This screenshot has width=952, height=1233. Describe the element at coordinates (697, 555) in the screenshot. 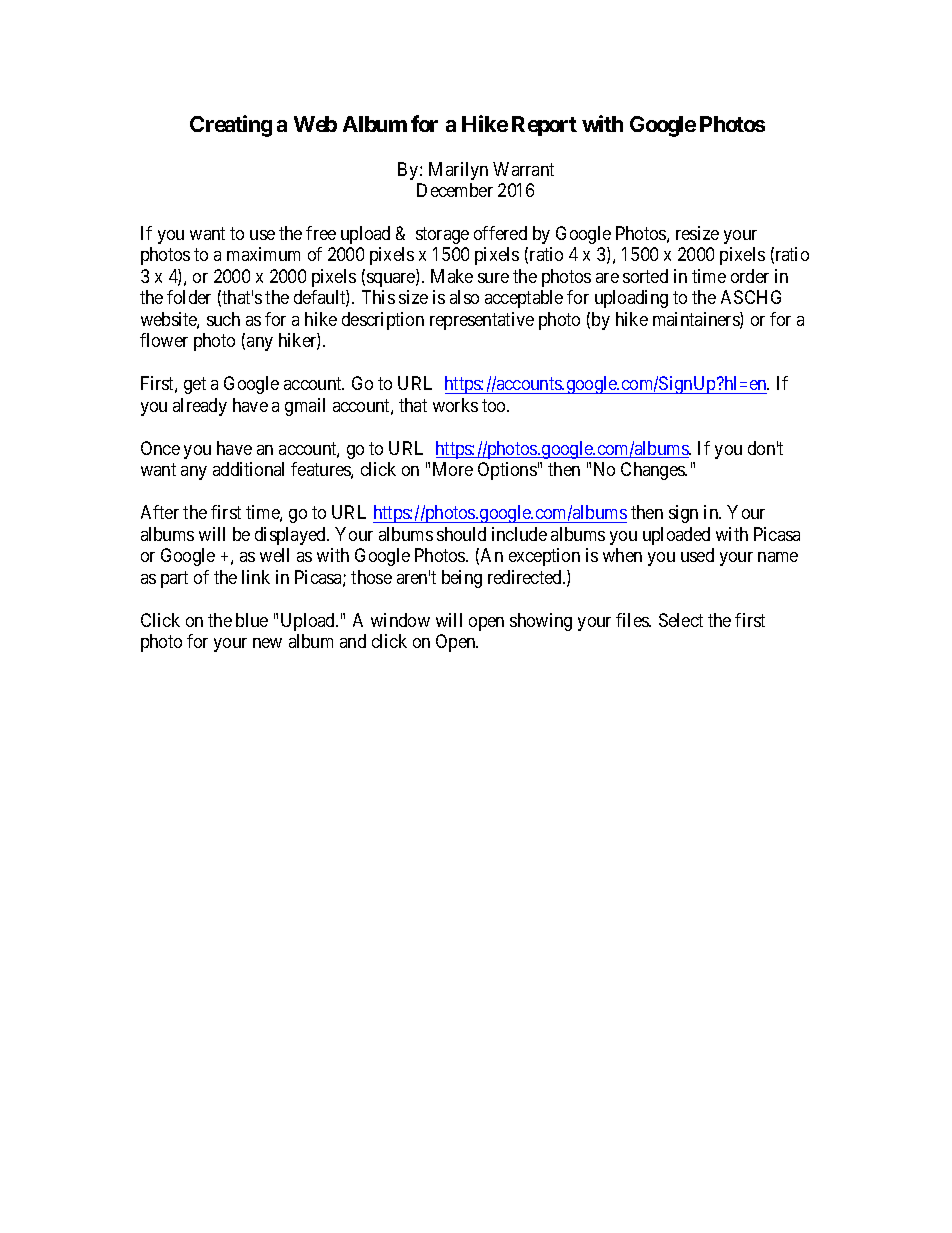

I see `used` at that location.
